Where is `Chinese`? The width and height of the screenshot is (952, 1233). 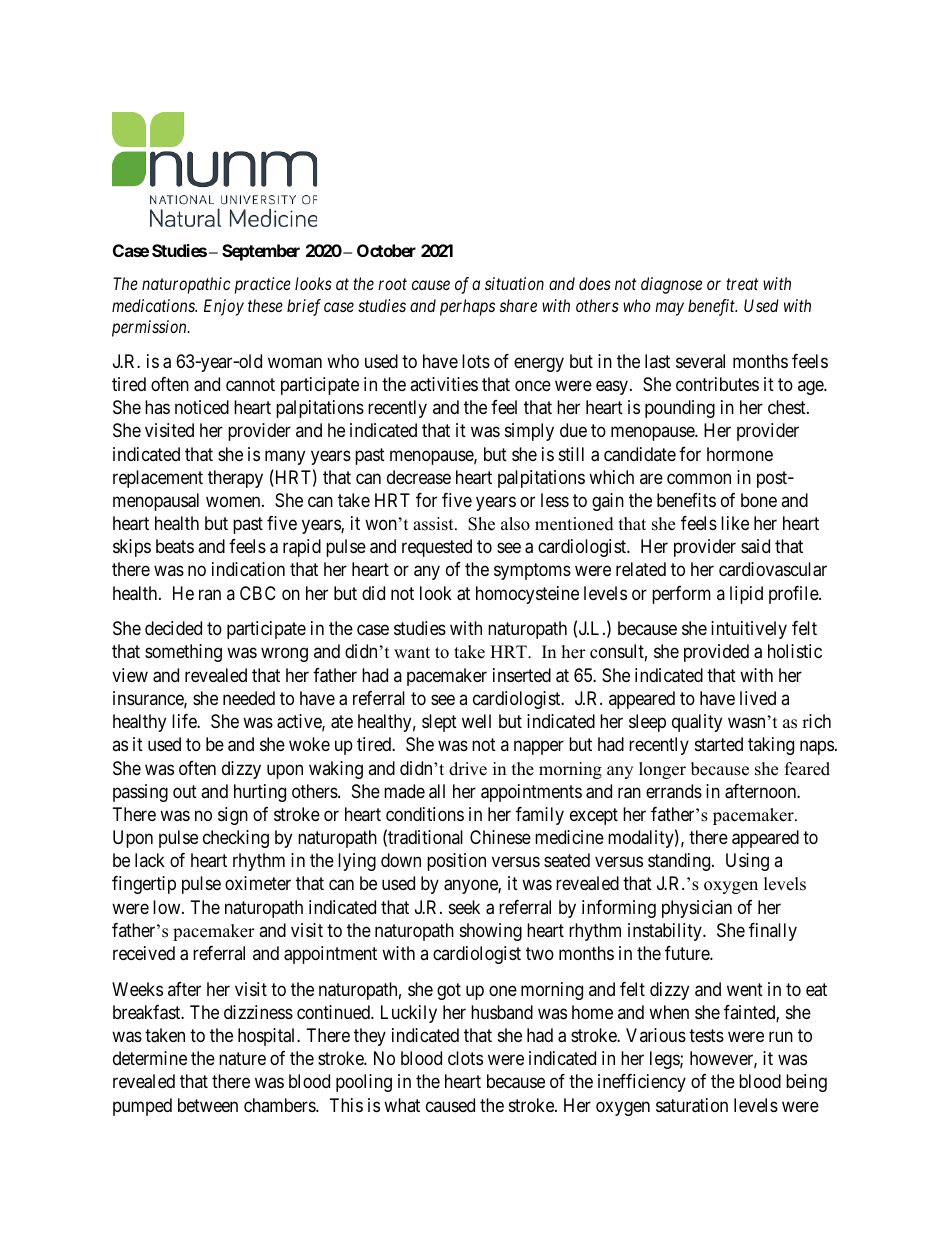 Chinese is located at coordinates (500, 837).
